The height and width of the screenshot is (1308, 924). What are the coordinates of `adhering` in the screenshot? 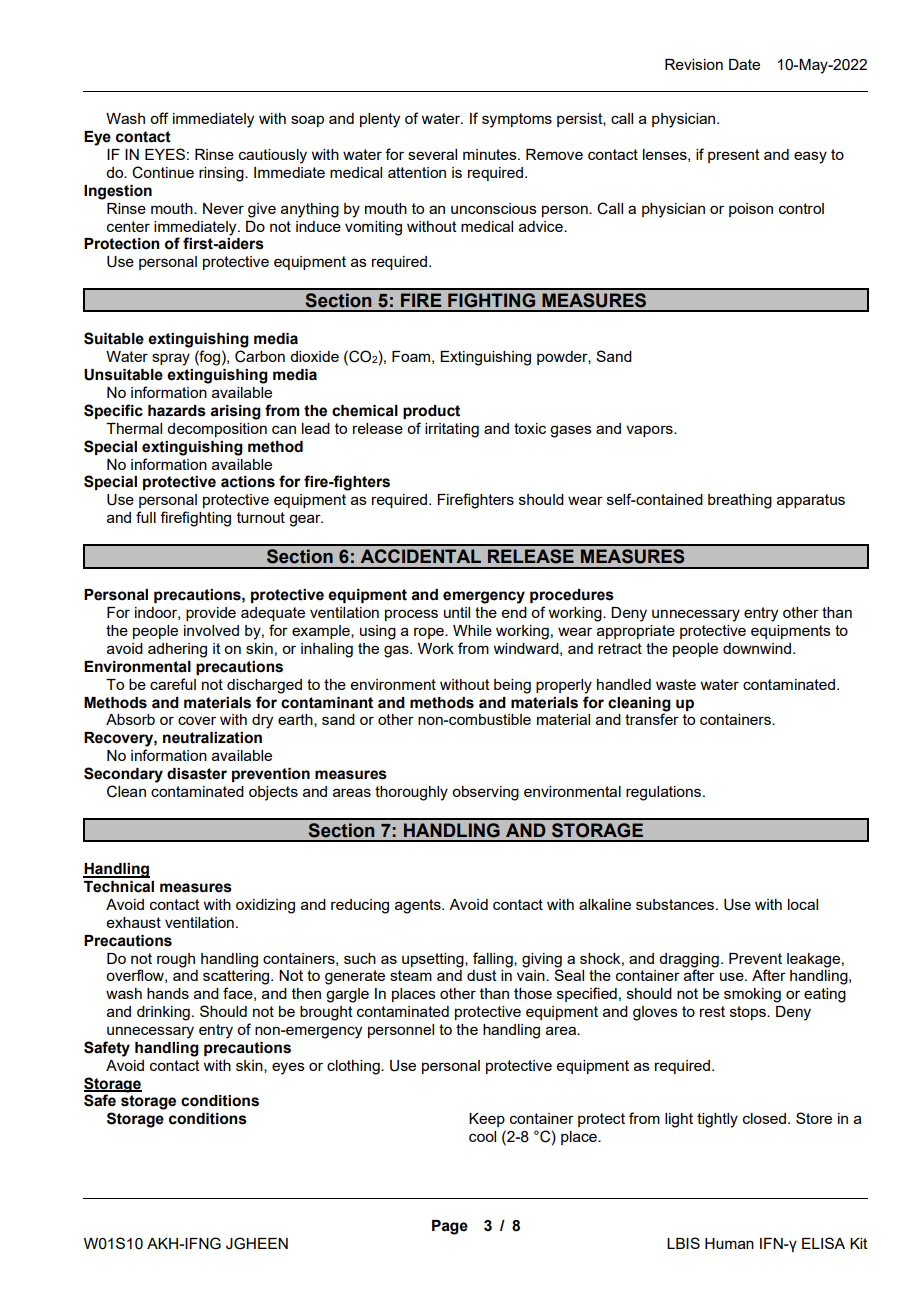 It's located at (177, 650).
